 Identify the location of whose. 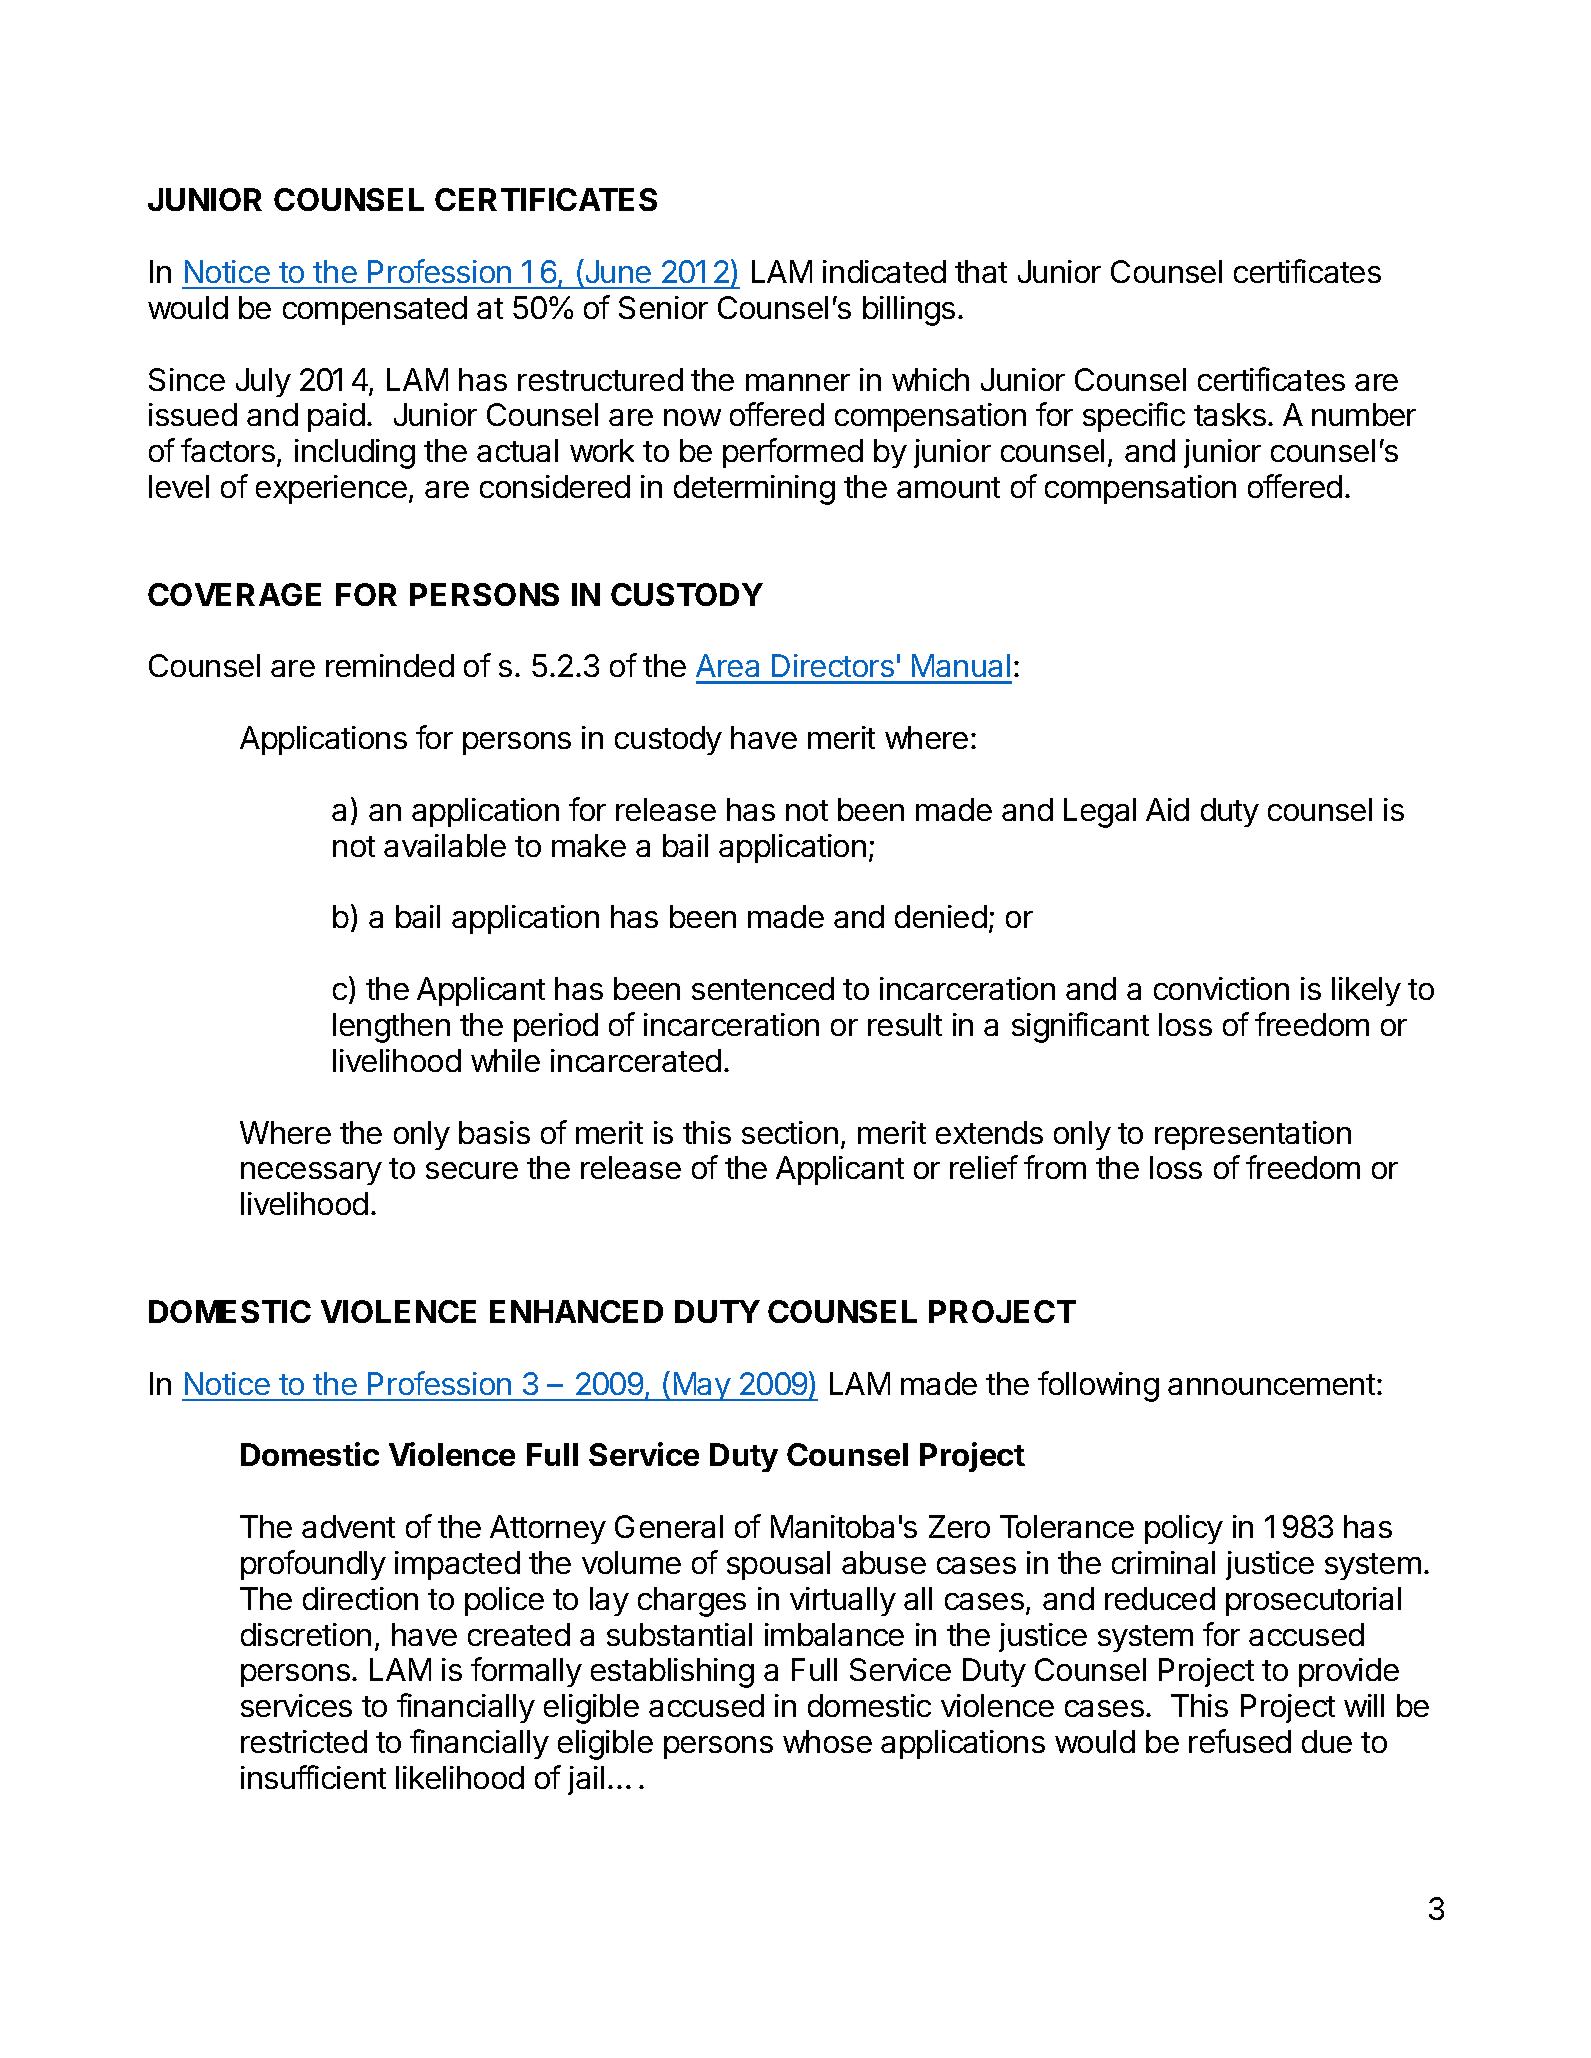
(827, 1741).
